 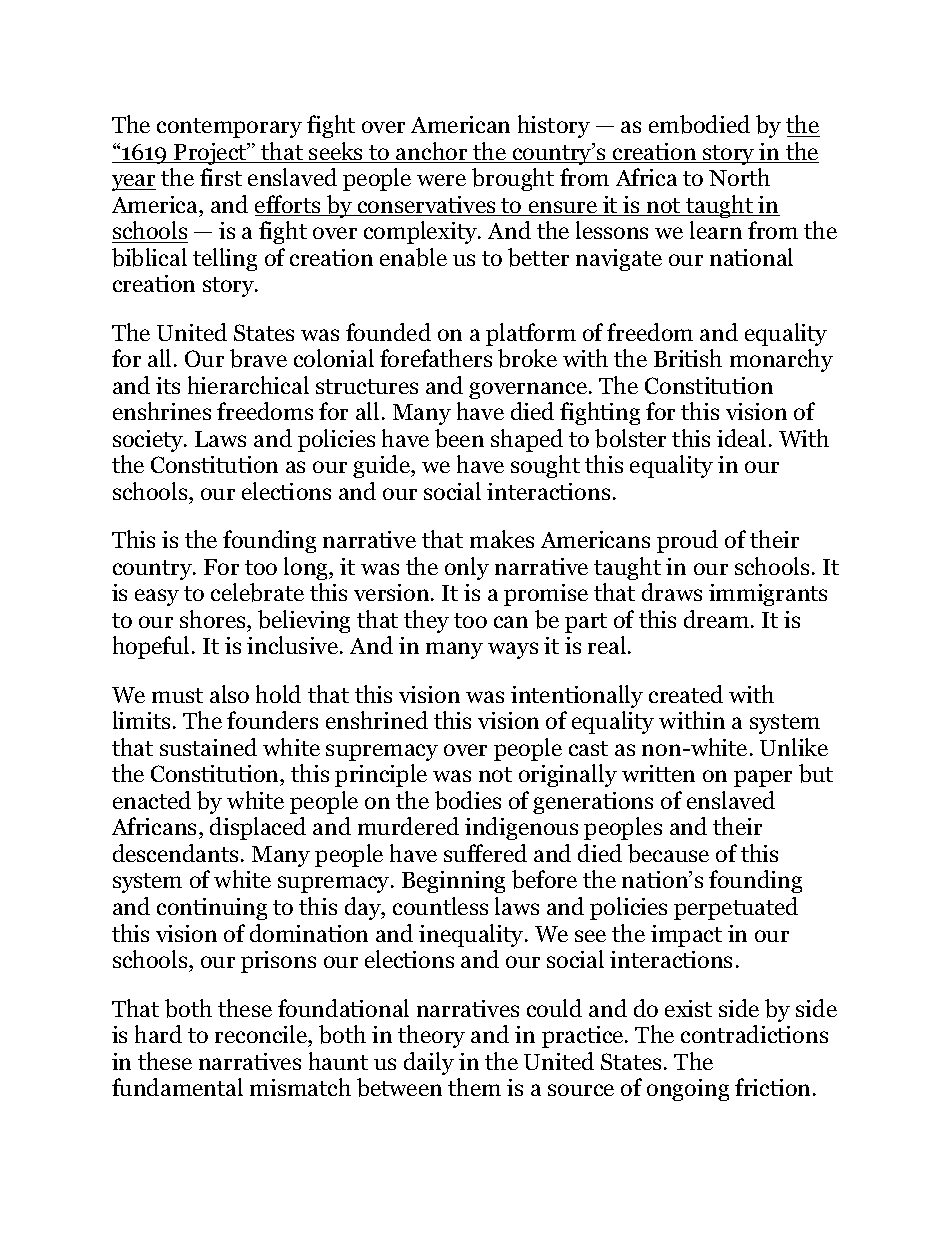 I want to click on contradictions, so click(x=754, y=1034).
